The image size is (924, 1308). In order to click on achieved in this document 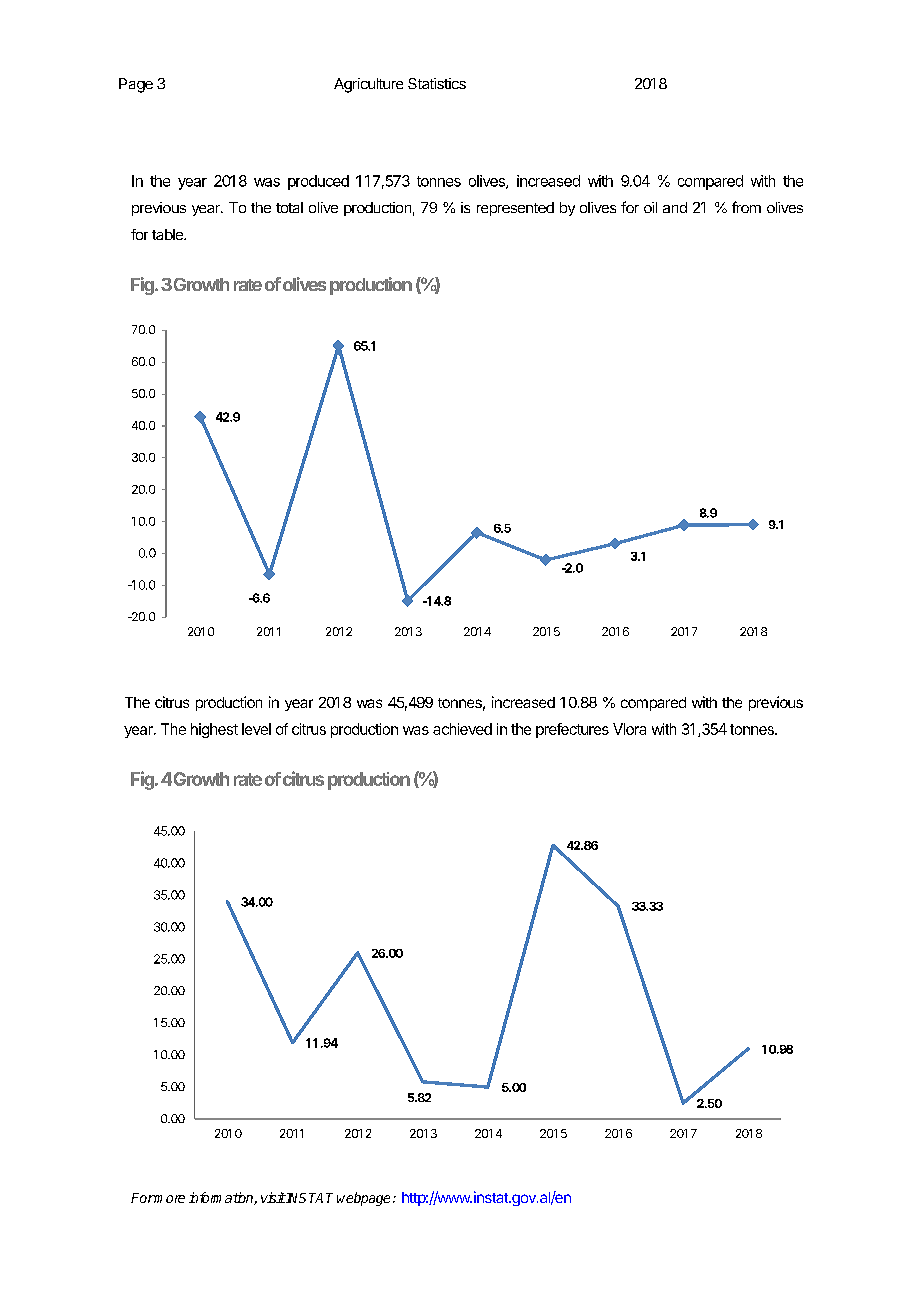, I will do `click(462, 729)`.
